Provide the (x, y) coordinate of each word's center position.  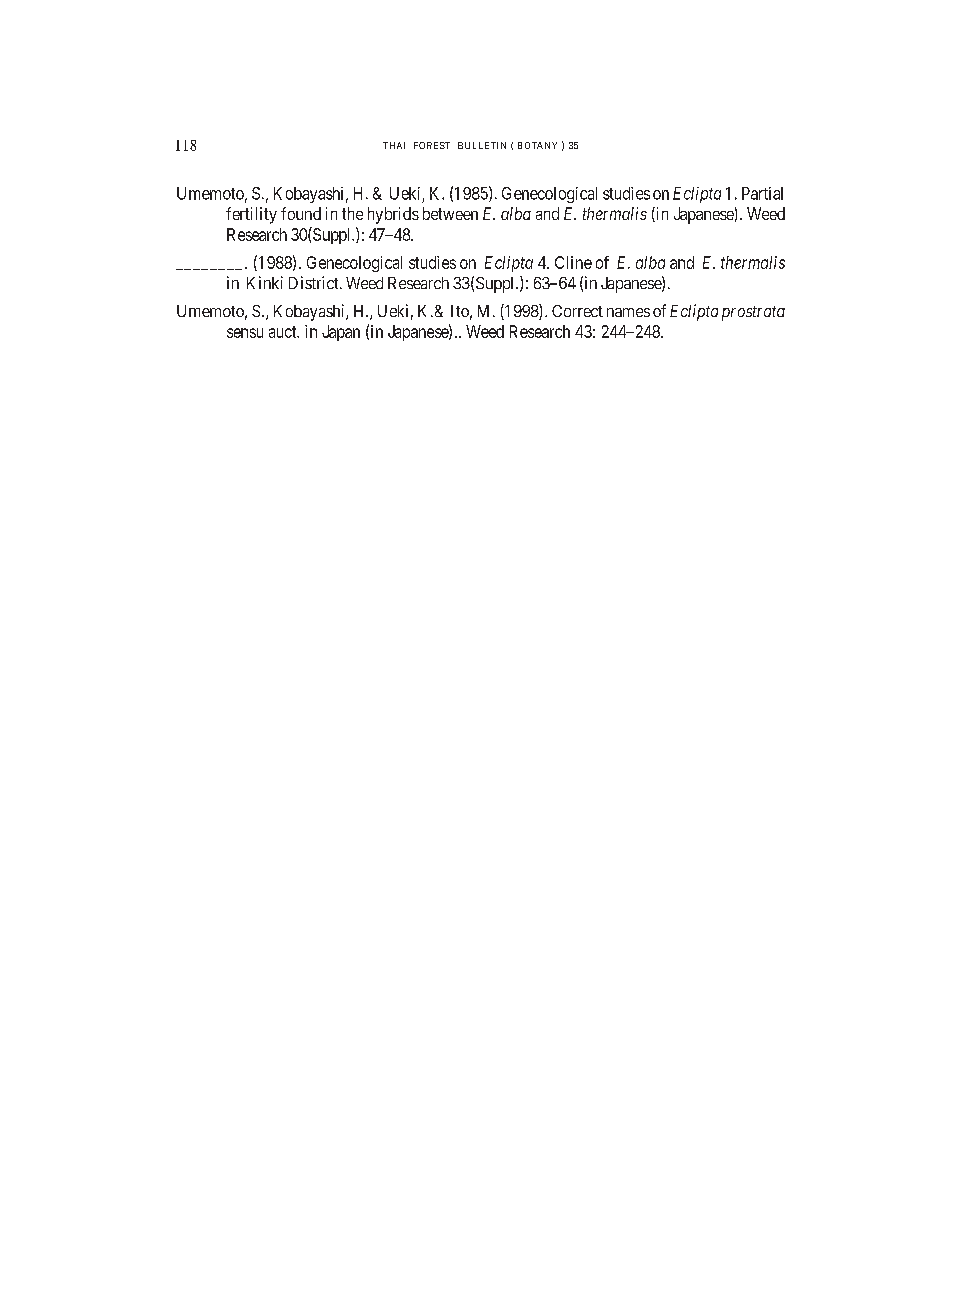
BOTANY (537, 145)
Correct (577, 311)
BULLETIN (482, 145)
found (301, 213)
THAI (394, 145)
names (628, 312)
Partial (762, 193)
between (450, 213)
